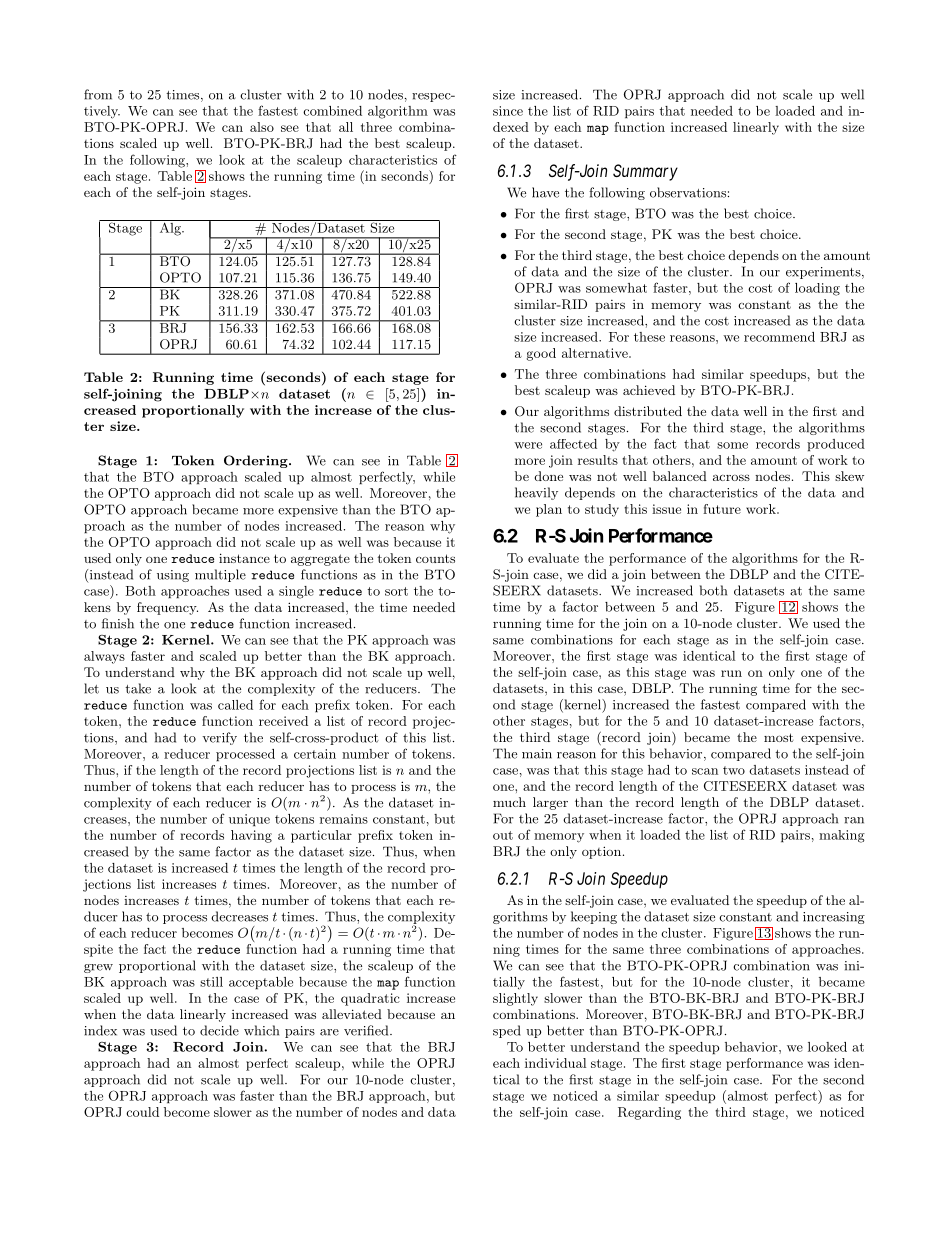 The image size is (952, 1233). I want to click on could, so click(142, 1112).
